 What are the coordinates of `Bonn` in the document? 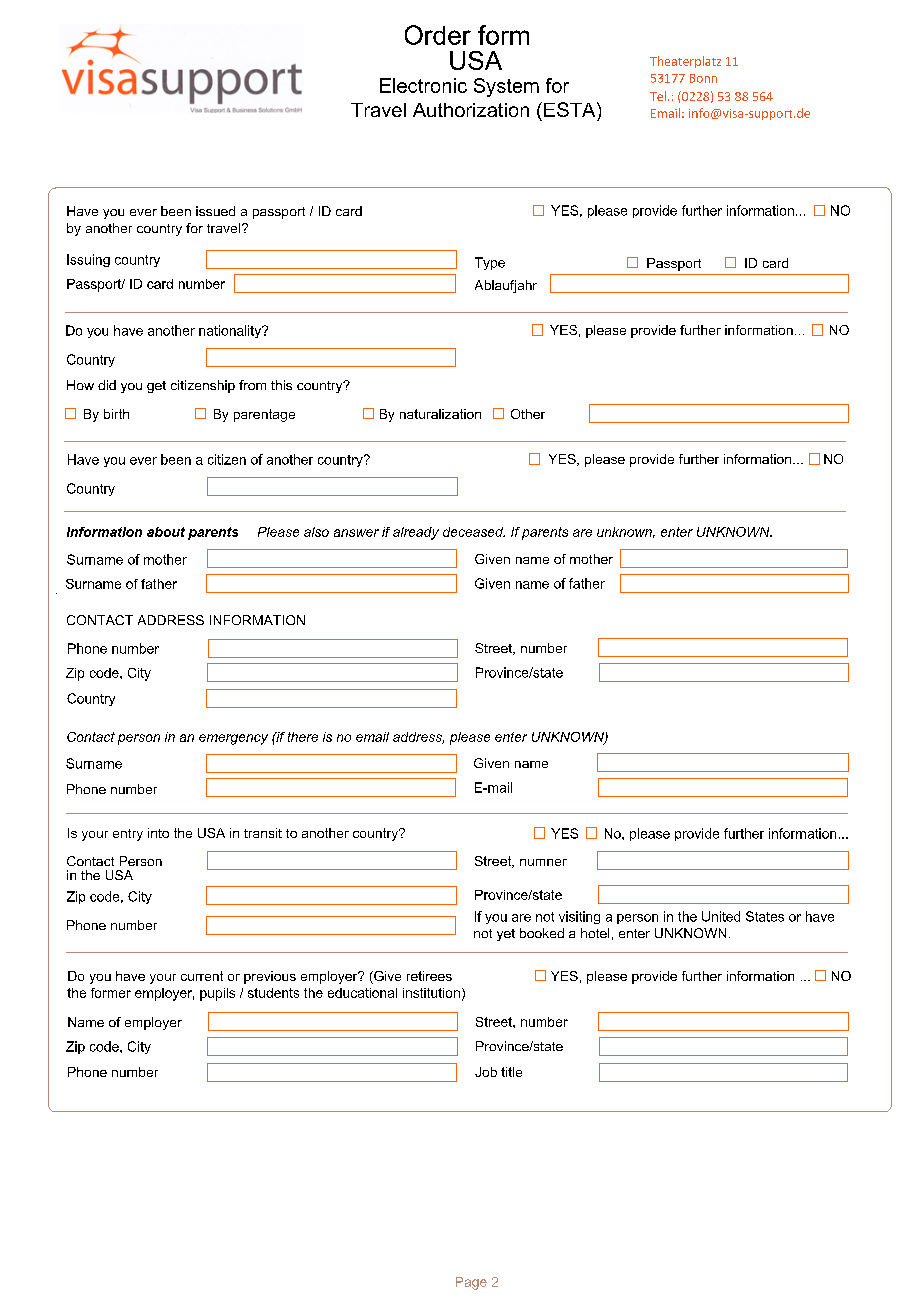 It's located at (703, 78).
